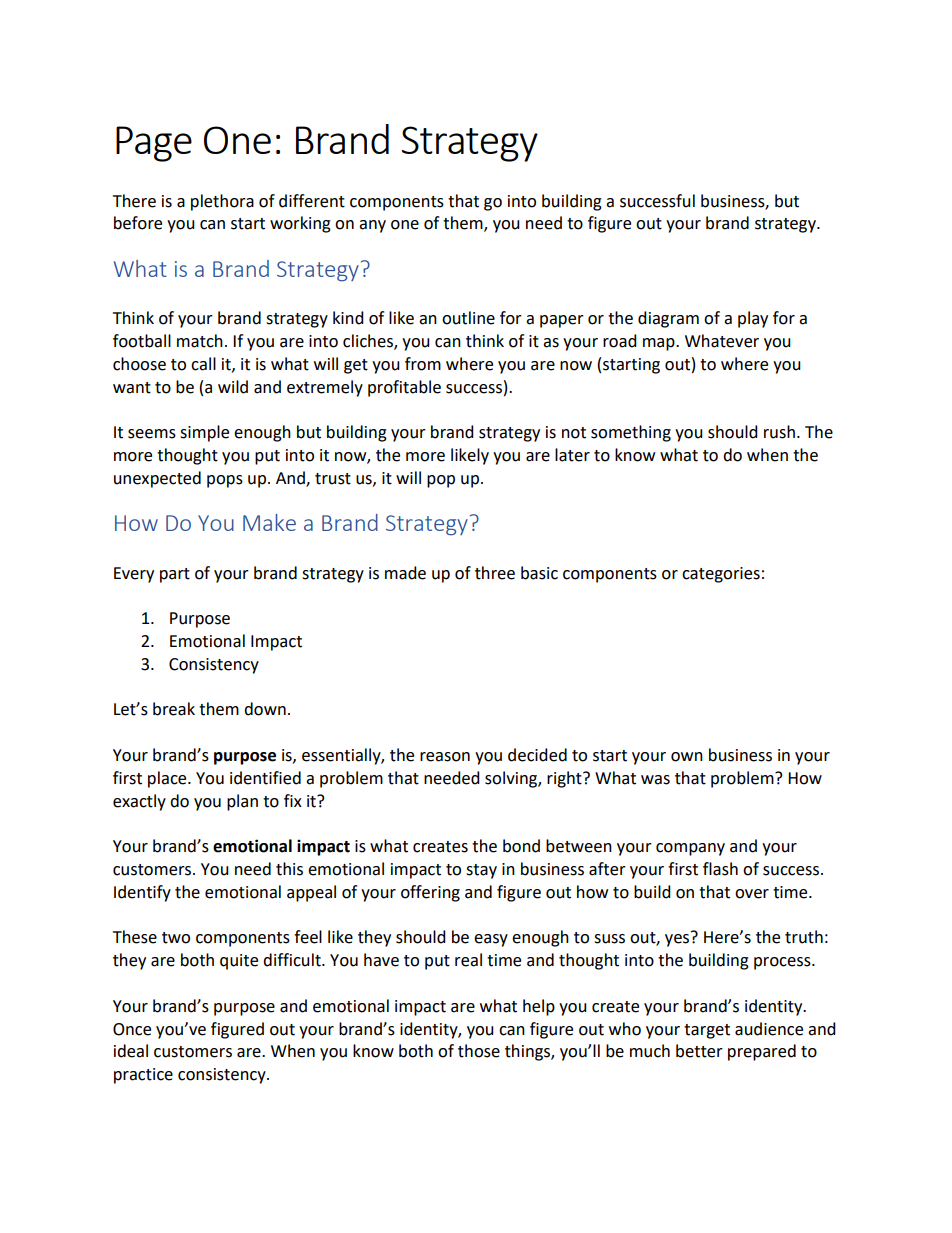 This screenshot has height=1233, width=952. I want to click on practice, so click(143, 1076).
